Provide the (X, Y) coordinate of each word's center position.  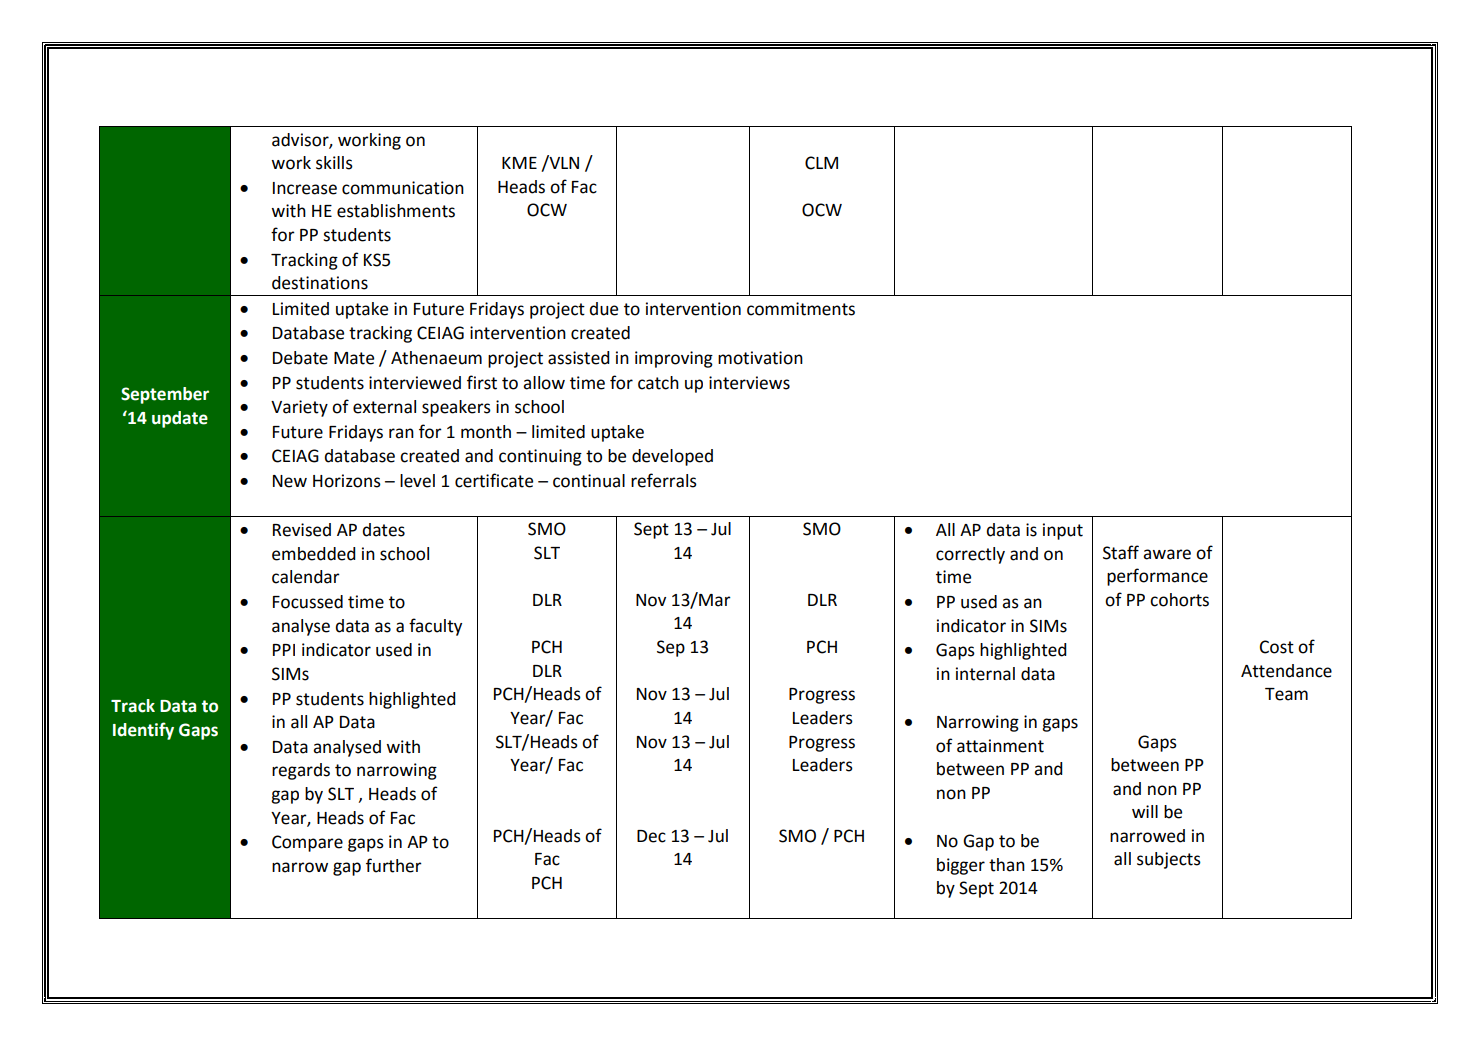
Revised (302, 530)
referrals (664, 480)
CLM (821, 163)
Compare (307, 843)
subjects (1169, 860)
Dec (651, 836)
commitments (801, 309)
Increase (305, 188)
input (1063, 531)
